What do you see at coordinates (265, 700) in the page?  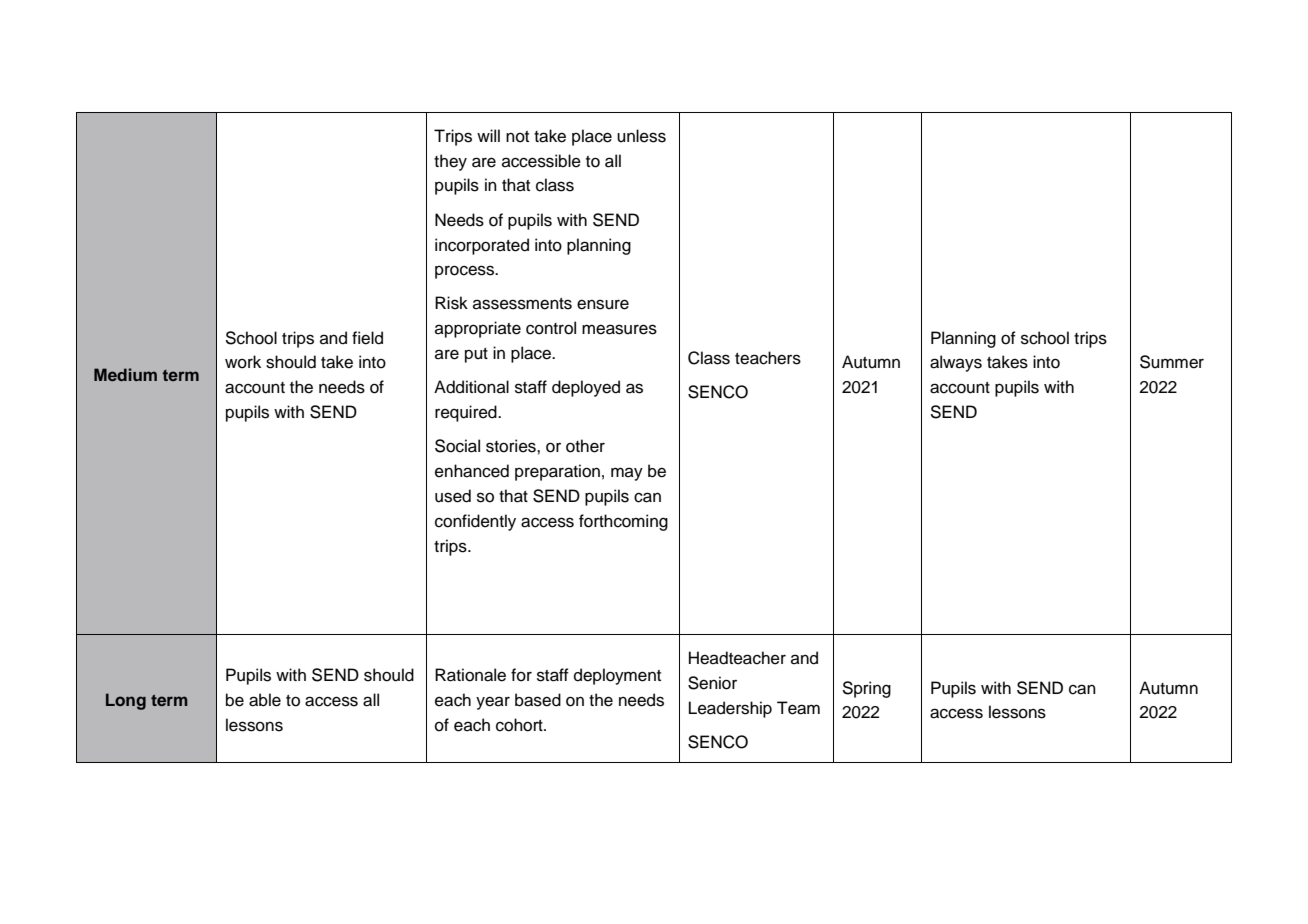 I see `able` at bounding box center [265, 700].
